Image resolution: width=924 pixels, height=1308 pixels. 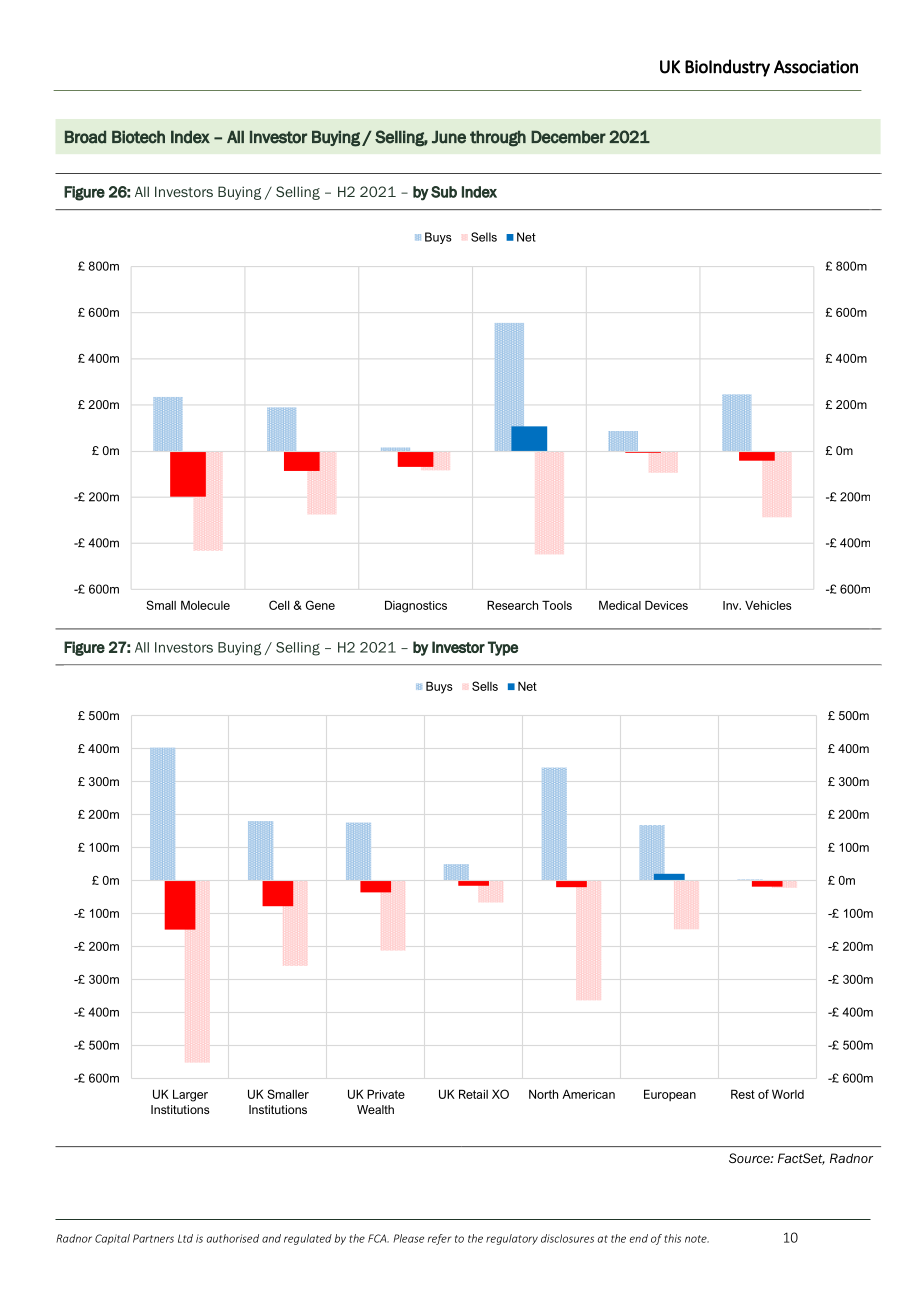 What do you see at coordinates (185, 1238) in the screenshot?
I see `Ltd` at bounding box center [185, 1238].
